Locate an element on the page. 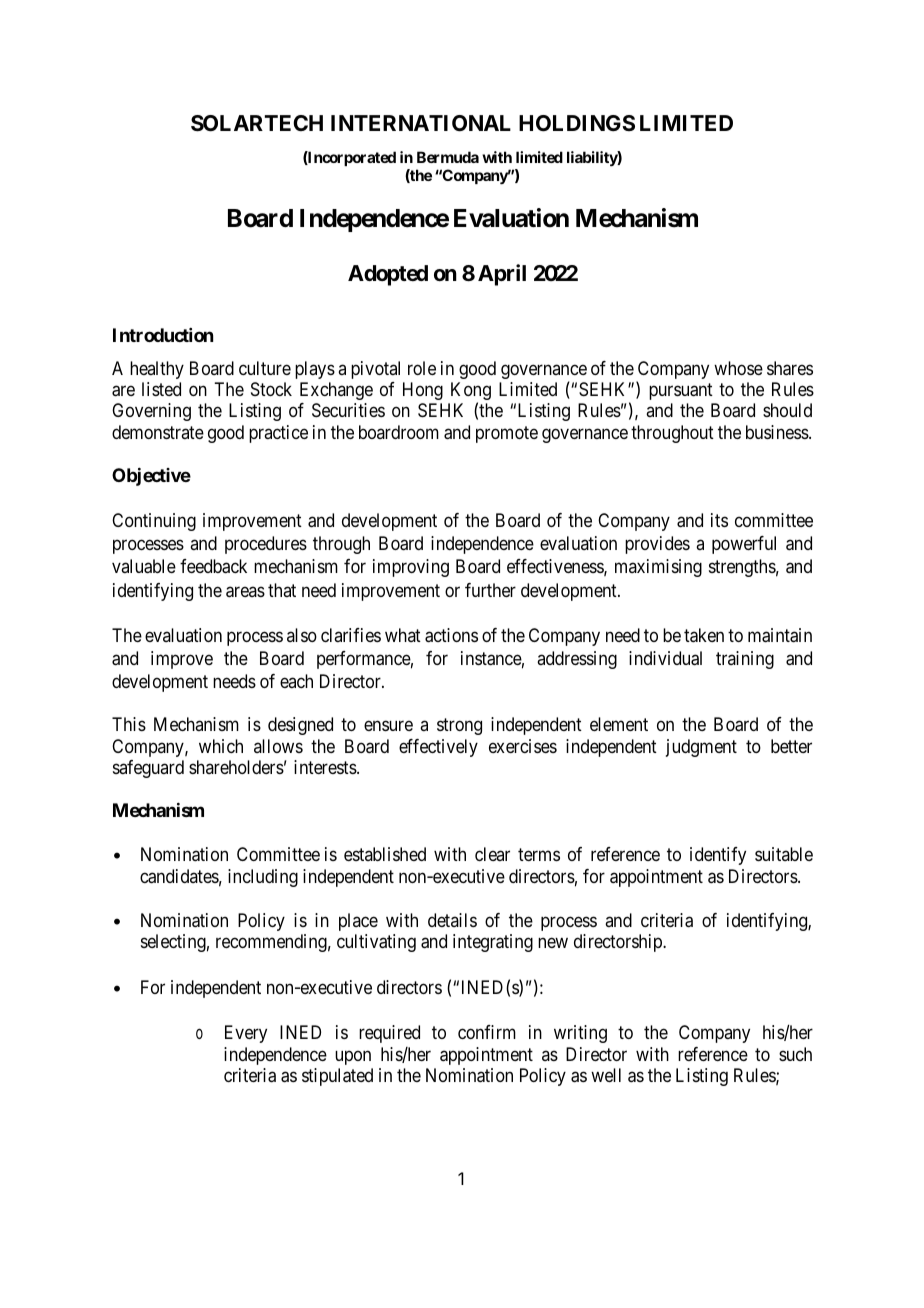 The width and height of the image is (924, 1308). HOLDINGS is located at coordinates (577, 123).
